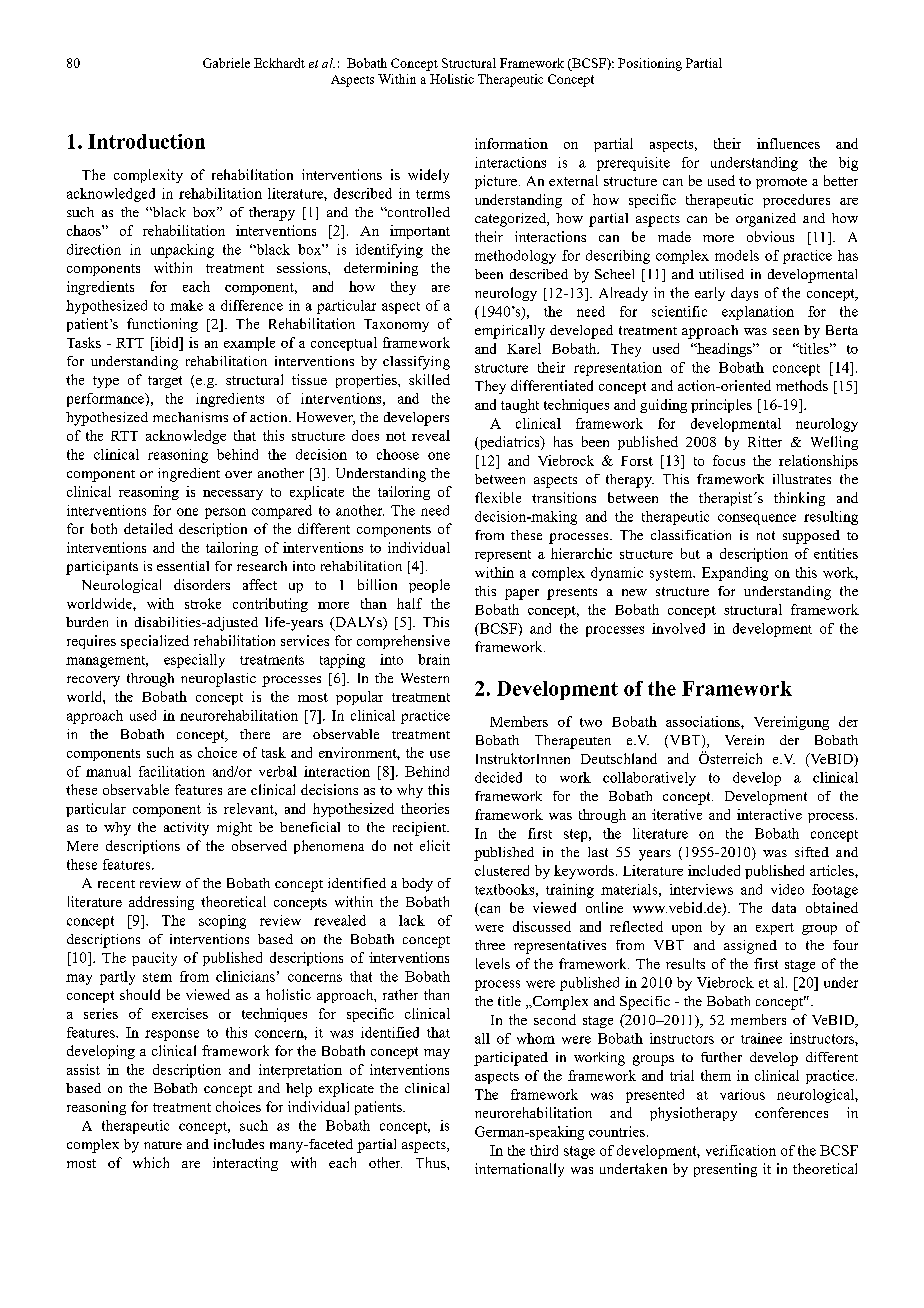  What do you see at coordinates (432, 1162) in the screenshot?
I see `Thus` at bounding box center [432, 1162].
